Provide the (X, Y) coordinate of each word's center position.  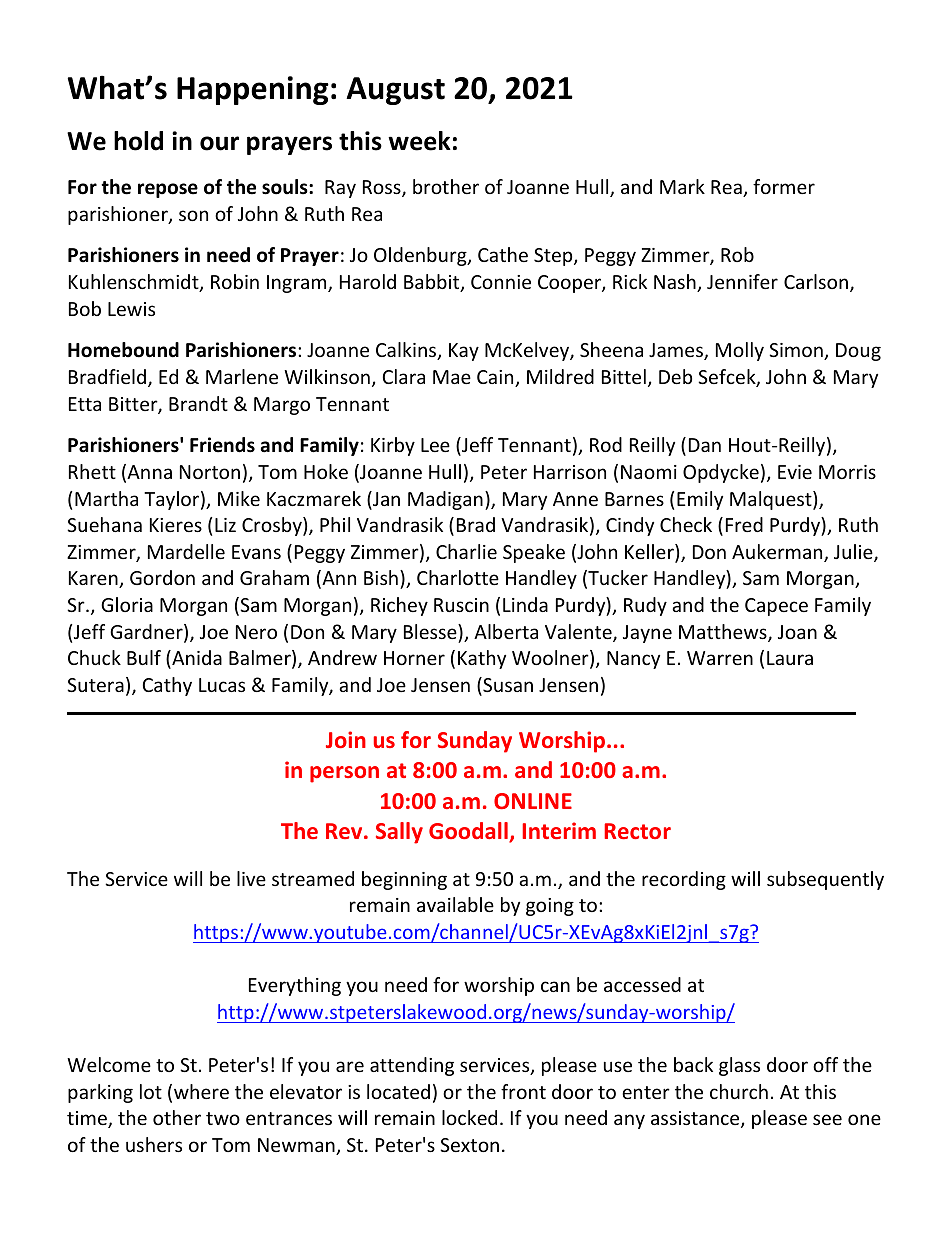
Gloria (127, 604)
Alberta (506, 631)
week (419, 141)
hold (138, 141)
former (784, 186)
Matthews (724, 633)
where (201, 1091)
